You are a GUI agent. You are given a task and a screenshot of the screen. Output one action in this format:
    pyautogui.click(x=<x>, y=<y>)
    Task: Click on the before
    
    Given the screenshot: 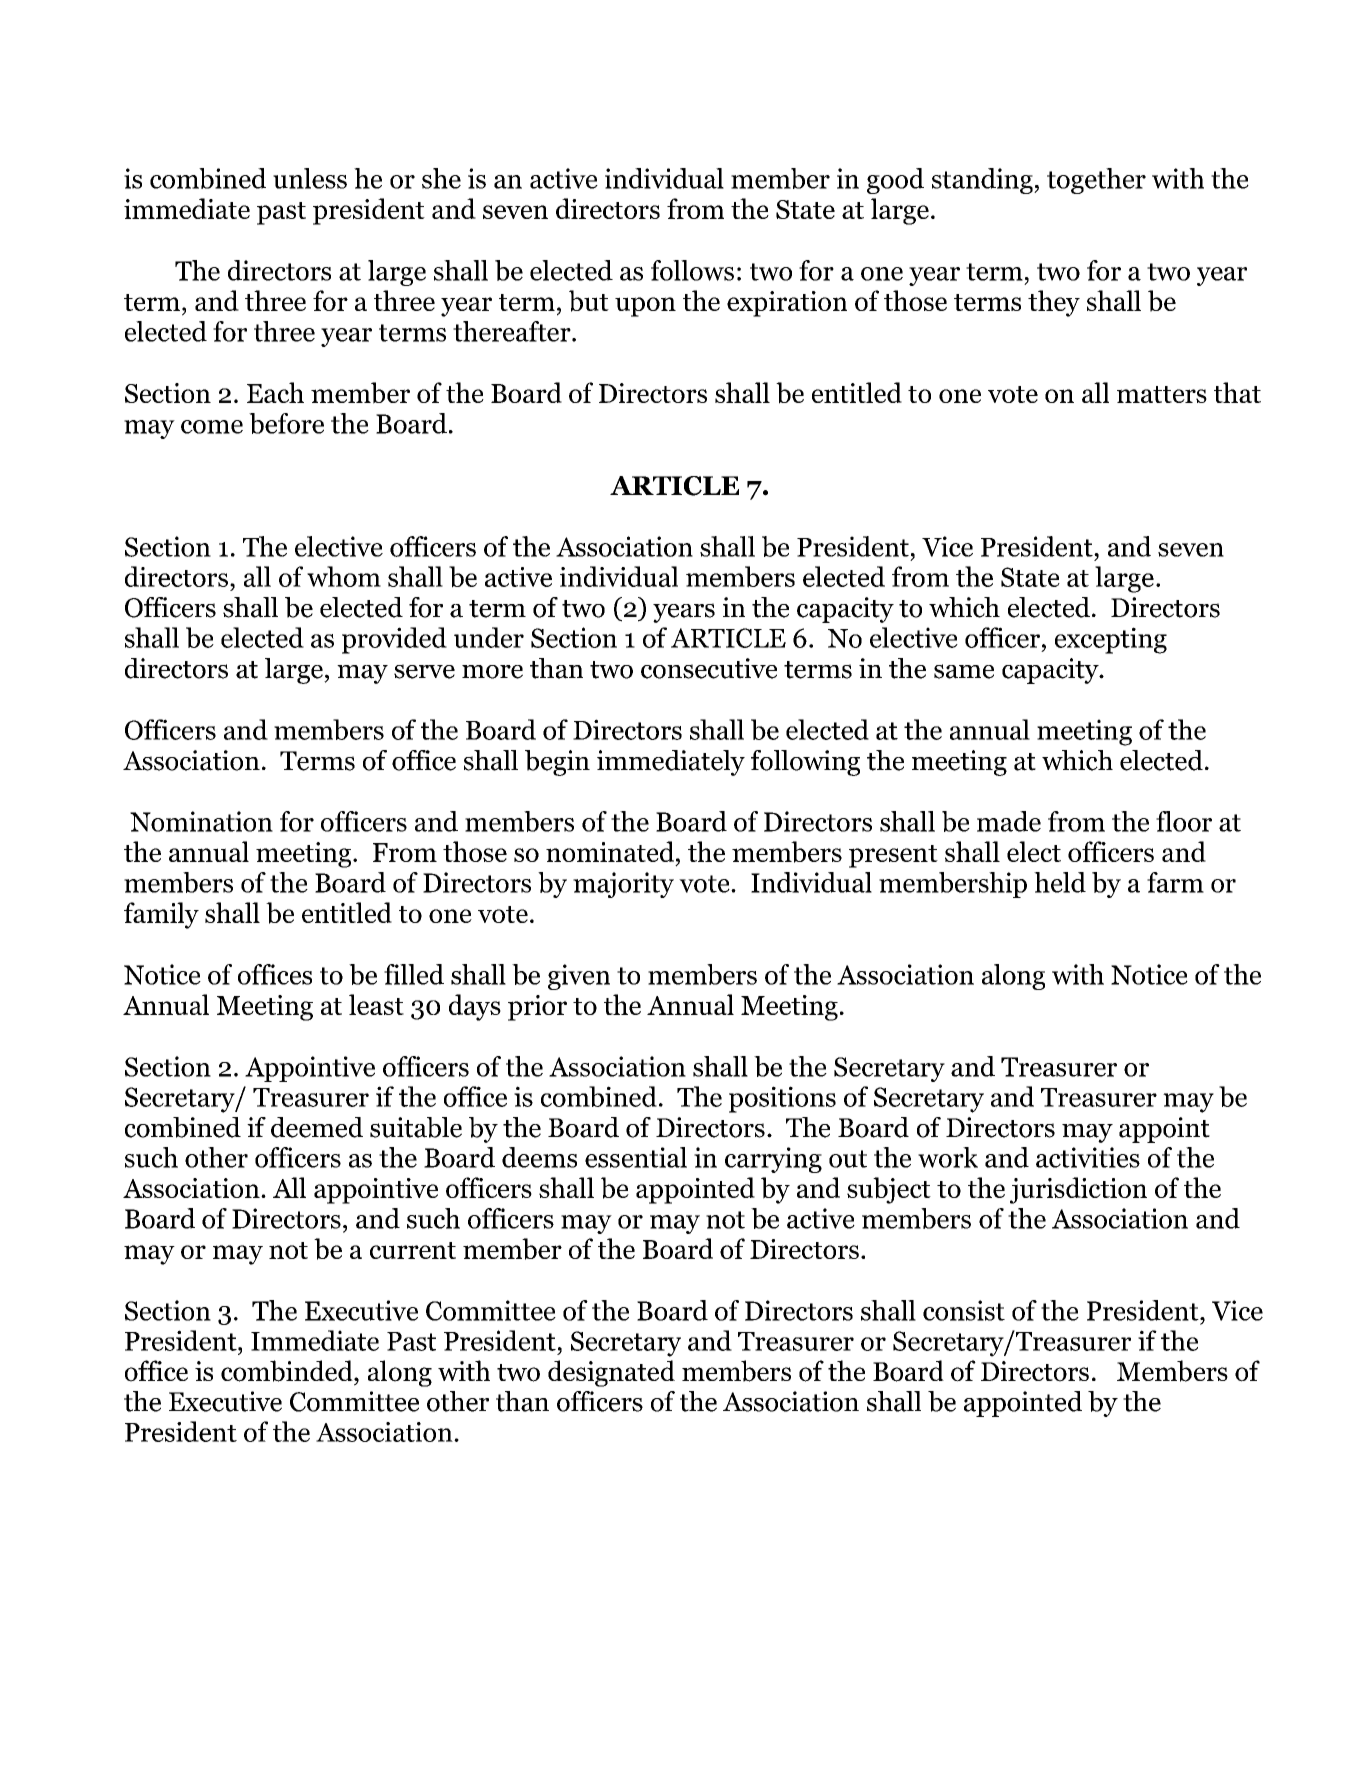 What is the action you would take?
    pyautogui.click(x=286, y=423)
